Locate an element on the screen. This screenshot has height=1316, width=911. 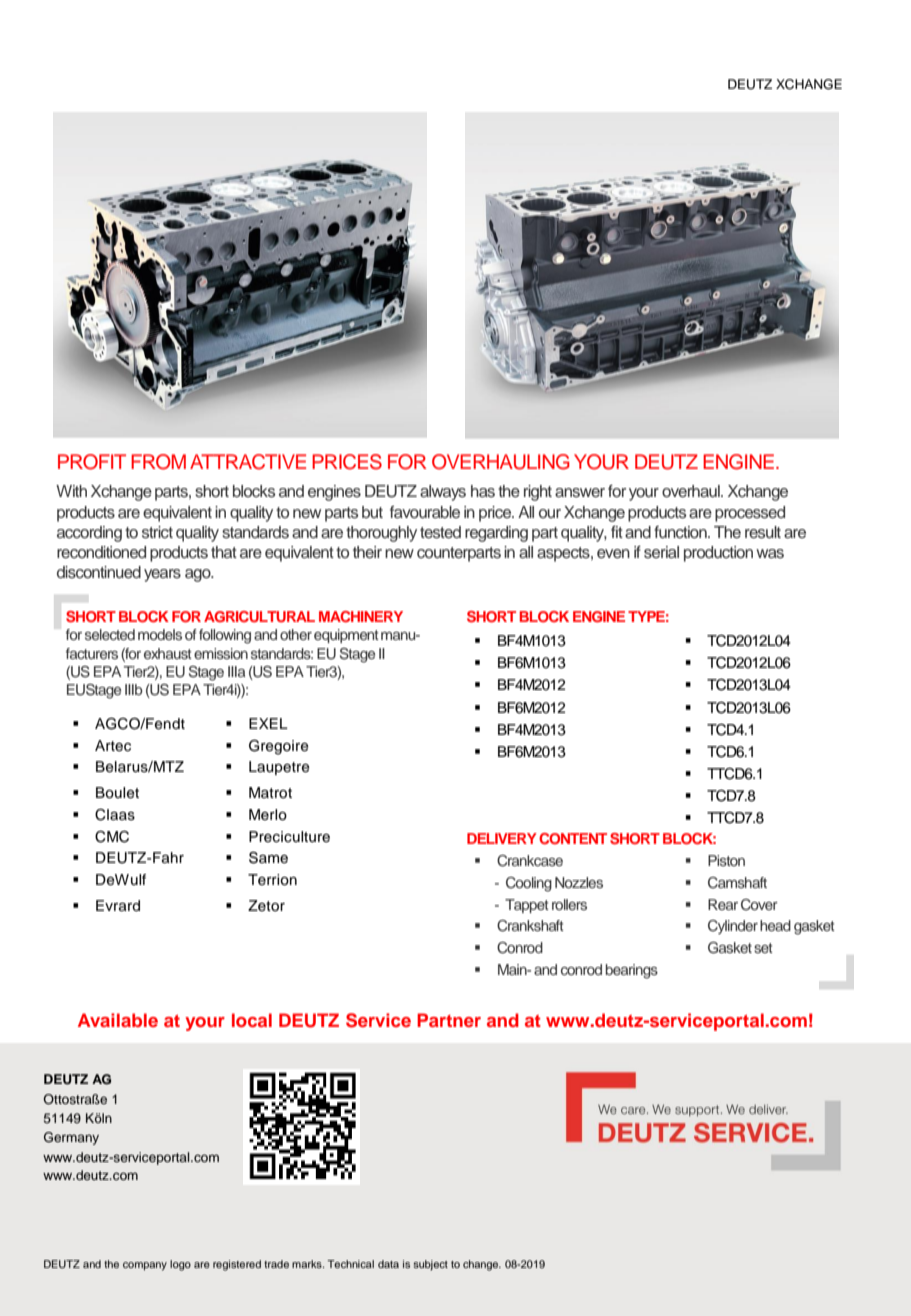
CMC is located at coordinates (112, 837).
